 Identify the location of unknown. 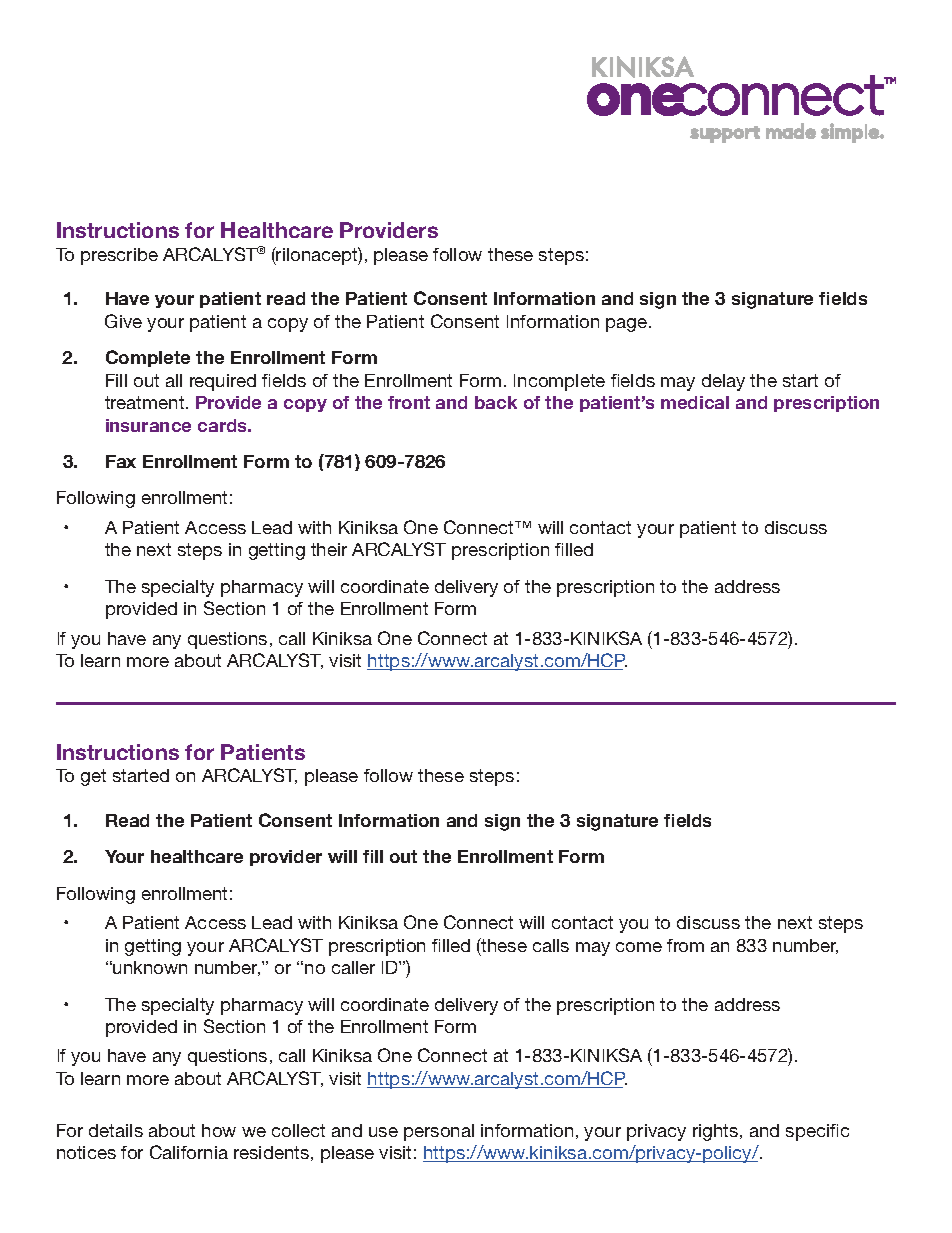
(150, 967).
